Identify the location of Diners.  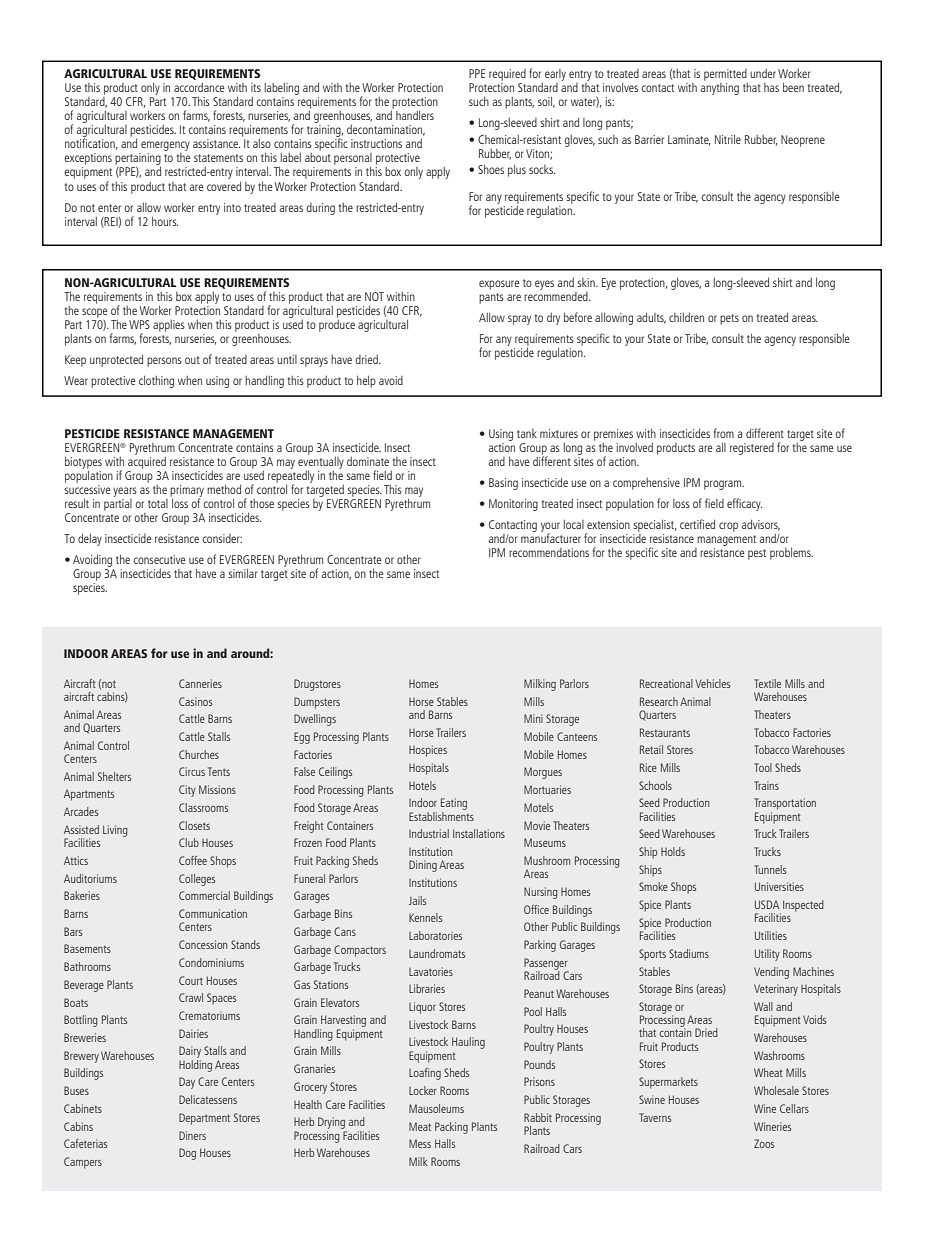
(192, 1135).
